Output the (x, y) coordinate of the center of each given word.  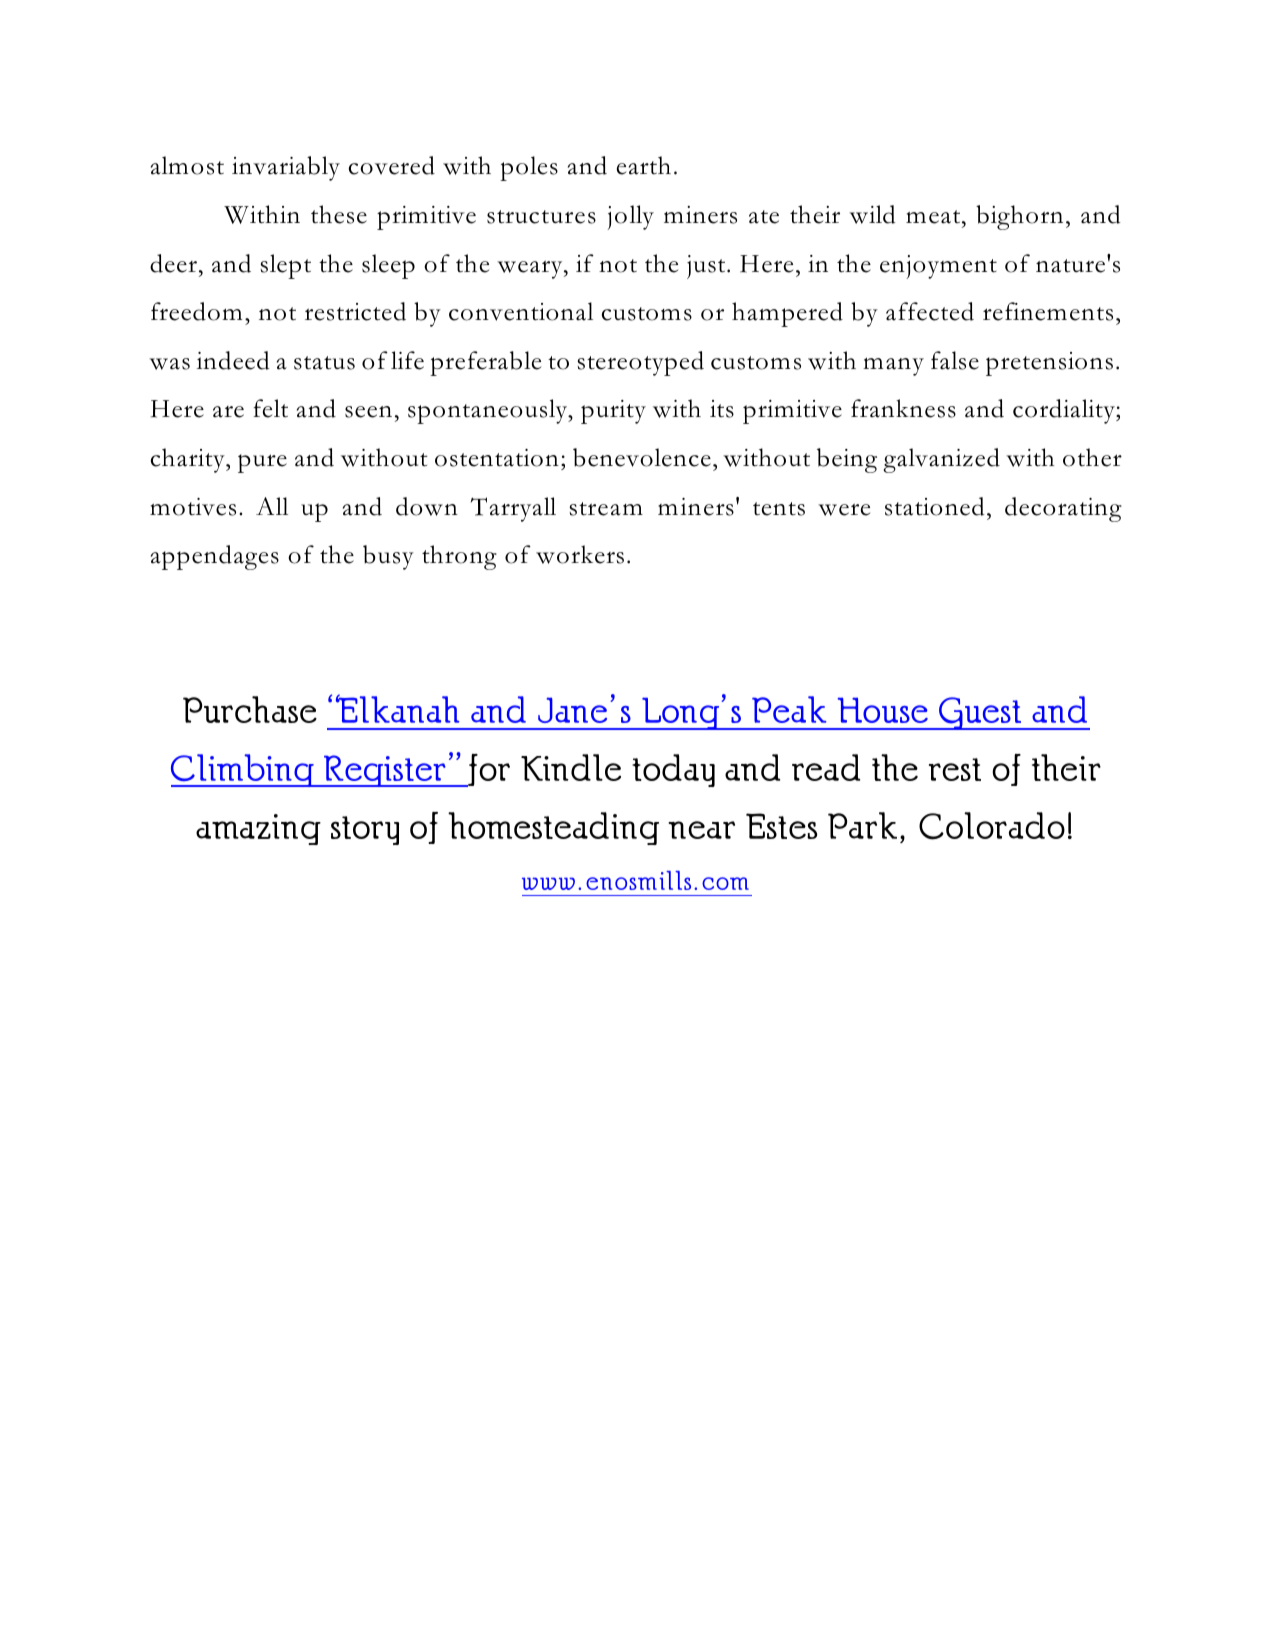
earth (644, 165)
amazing (258, 829)
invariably (286, 168)
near (701, 830)
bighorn (1019, 217)
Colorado (992, 826)
